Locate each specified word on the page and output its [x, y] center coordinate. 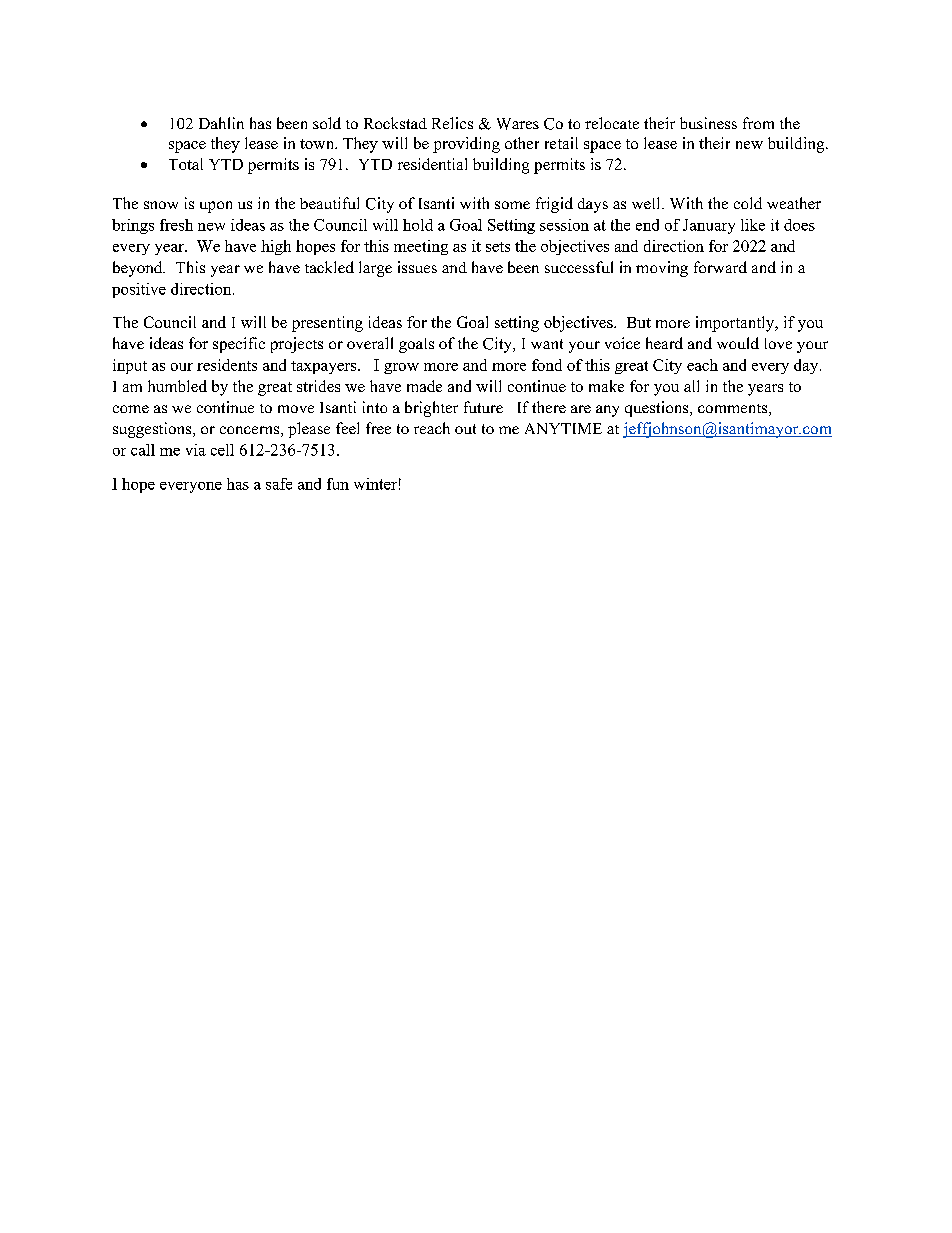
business [708, 123]
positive [139, 290]
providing [466, 145]
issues [417, 267]
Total [186, 164]
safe [279, 484]
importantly [736, 324]
